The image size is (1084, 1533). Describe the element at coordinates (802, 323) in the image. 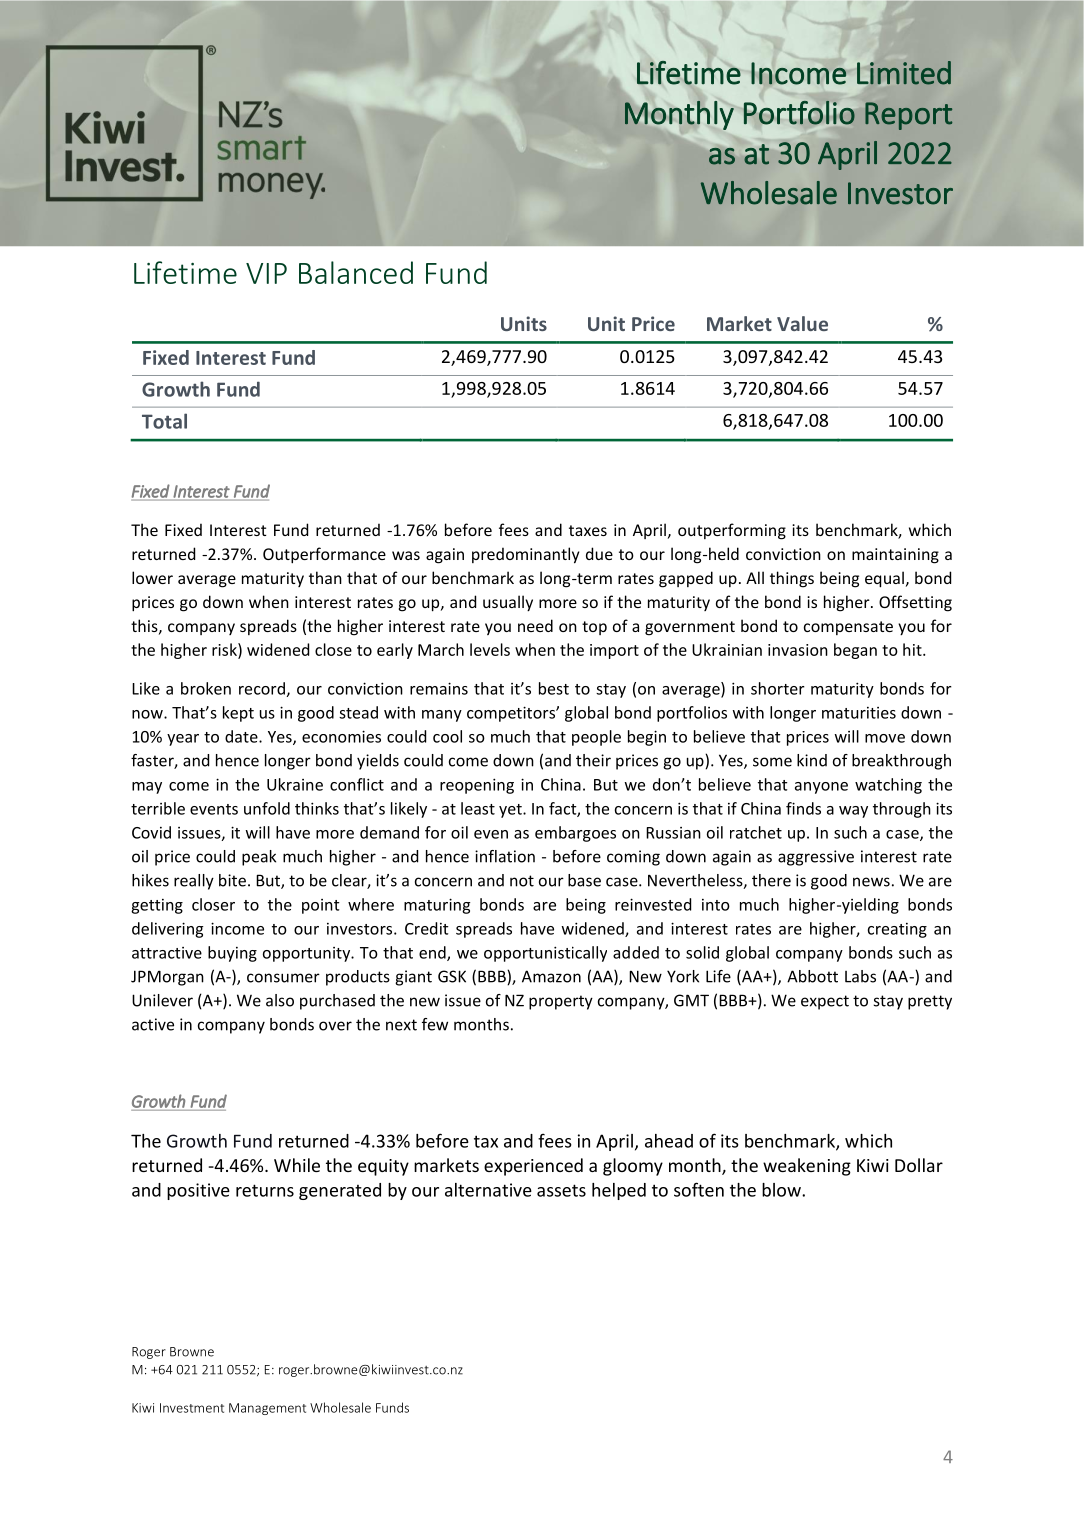

I see `Value` at that location.
